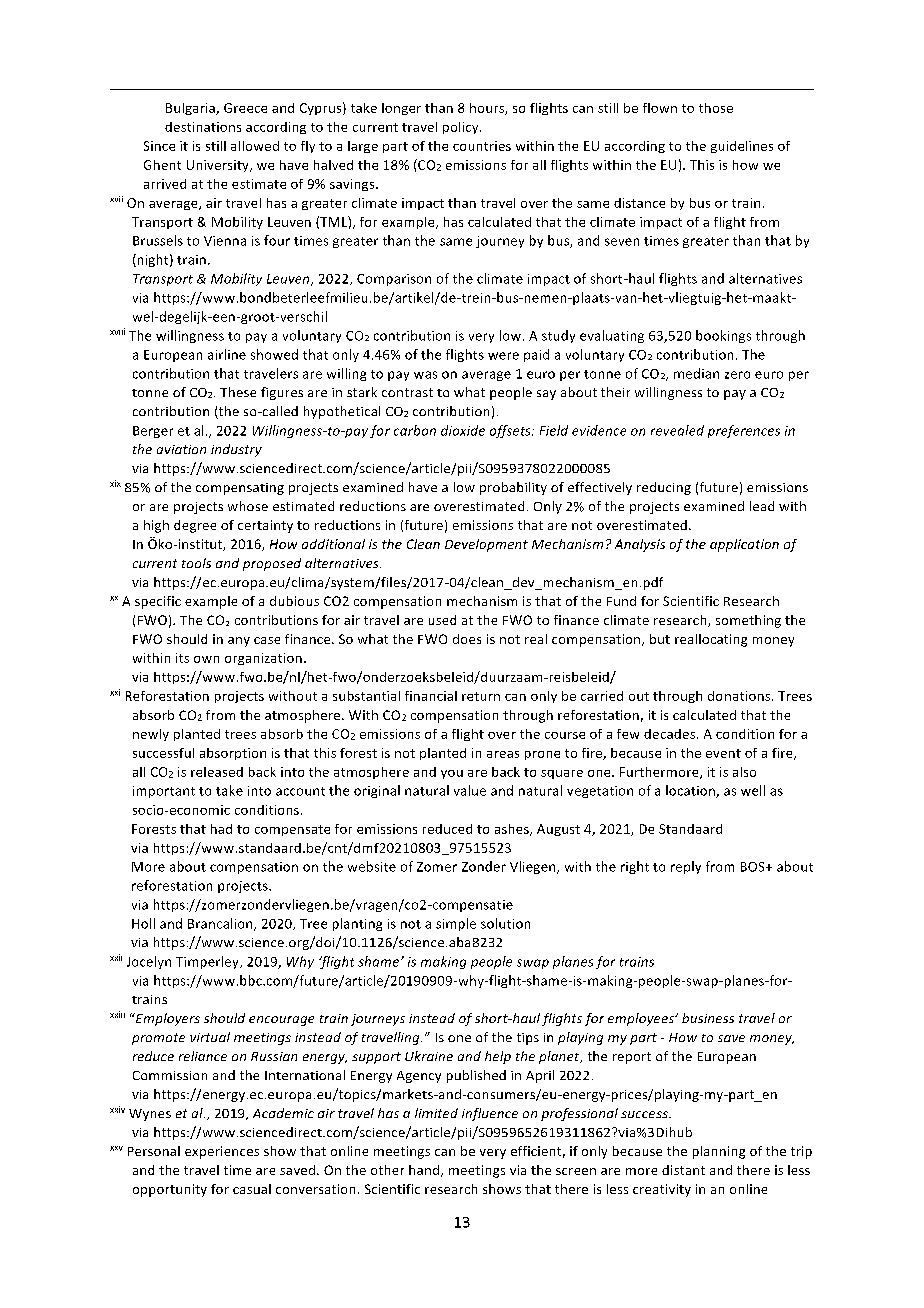  I want to click on destinations, so click(203, 127).
